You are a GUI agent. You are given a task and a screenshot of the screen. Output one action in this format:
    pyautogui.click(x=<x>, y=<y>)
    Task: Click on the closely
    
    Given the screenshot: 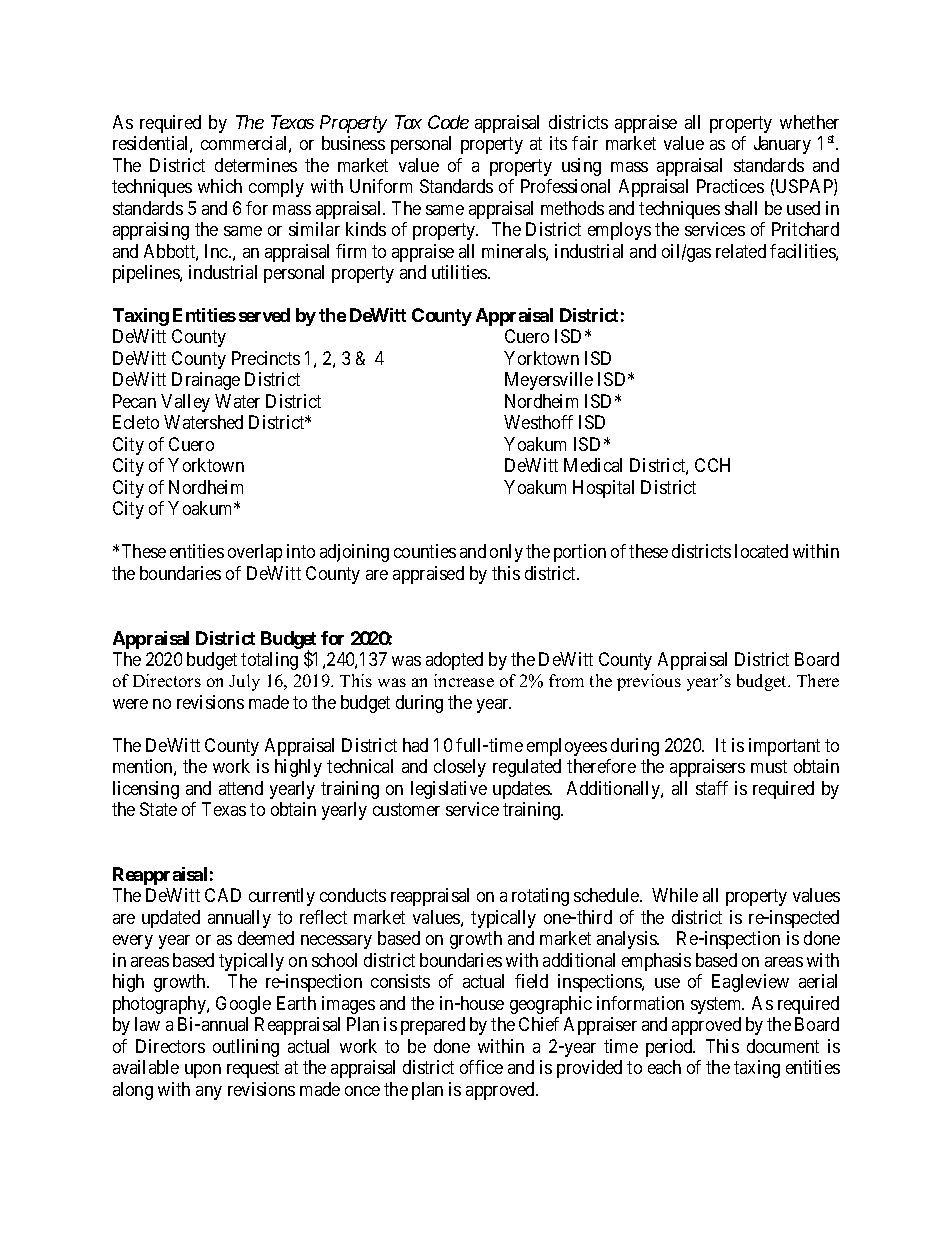 What is the action you would take?
    pyautogui.click(x=460, y=768)
